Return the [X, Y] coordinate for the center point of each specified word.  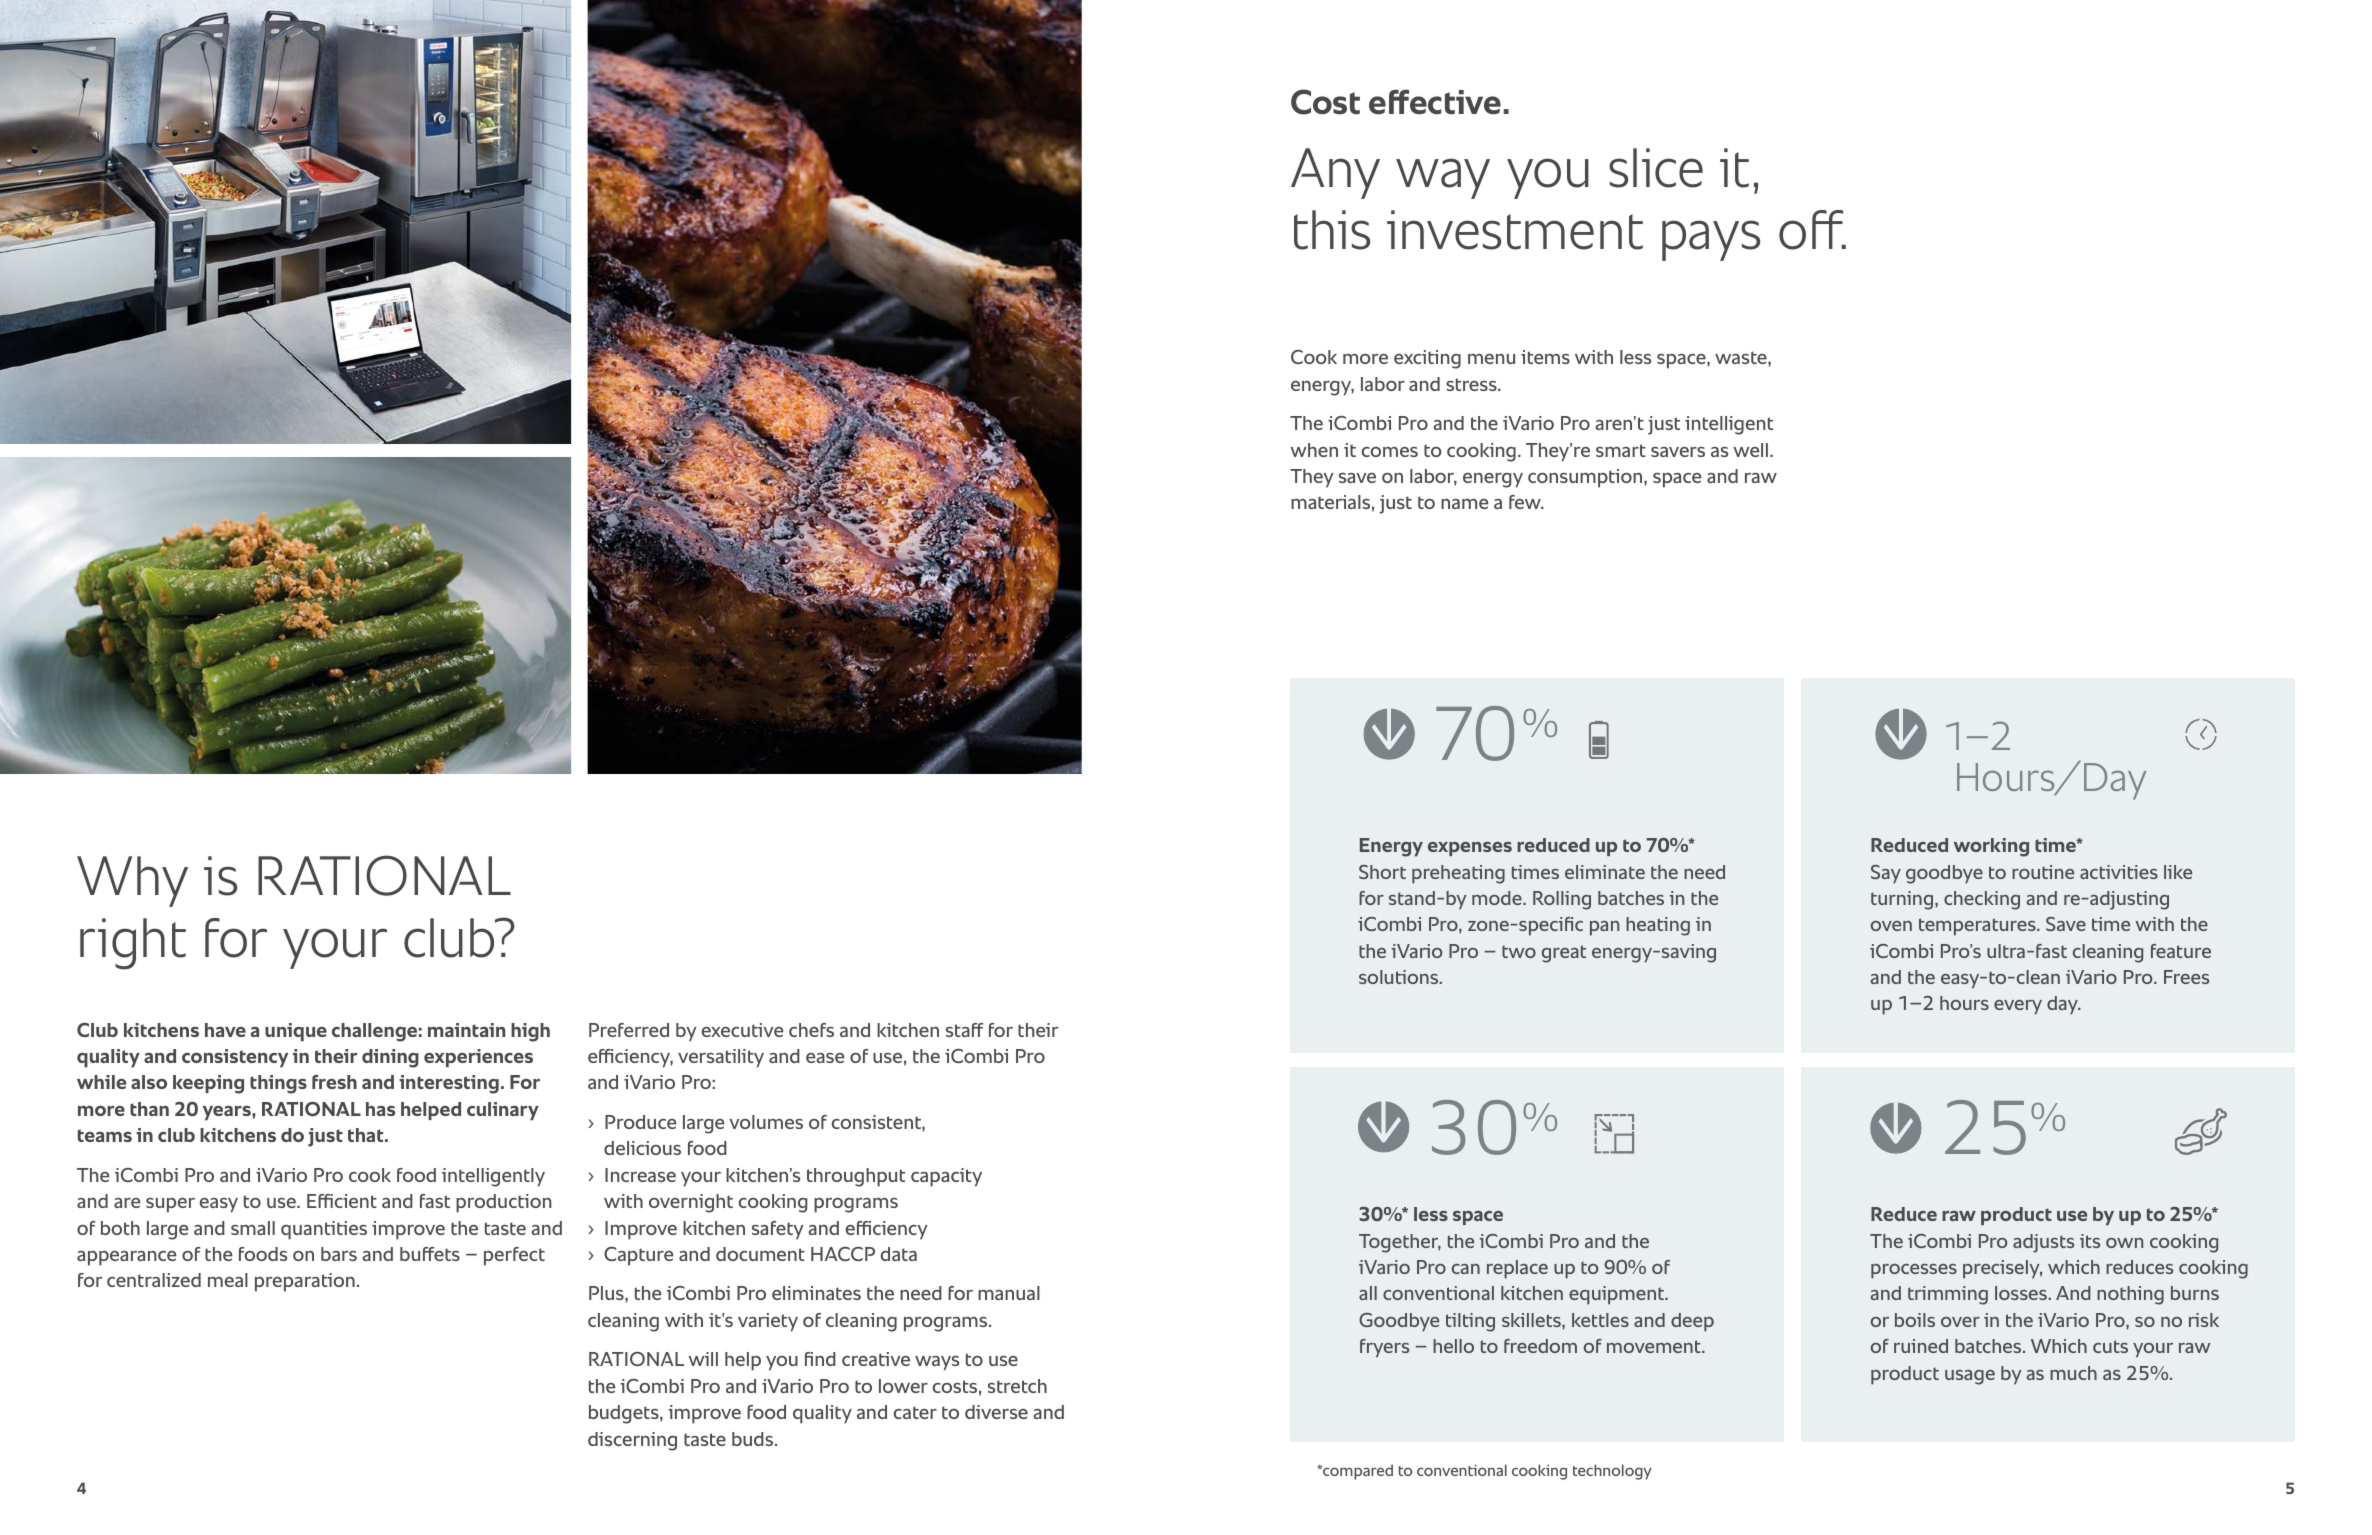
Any [1335, 173]
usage [1970, 1377]
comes [1390, 452]
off [1812, 230]
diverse [996, 1412]
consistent [877, 1122]
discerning [632, 1441]
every [2018, 1007]
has [380, 1109]
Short [1382, 872]
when [1314, 450]
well [1752, 450]
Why [132, 881]
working [1991, 847]
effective [1435, 101]
